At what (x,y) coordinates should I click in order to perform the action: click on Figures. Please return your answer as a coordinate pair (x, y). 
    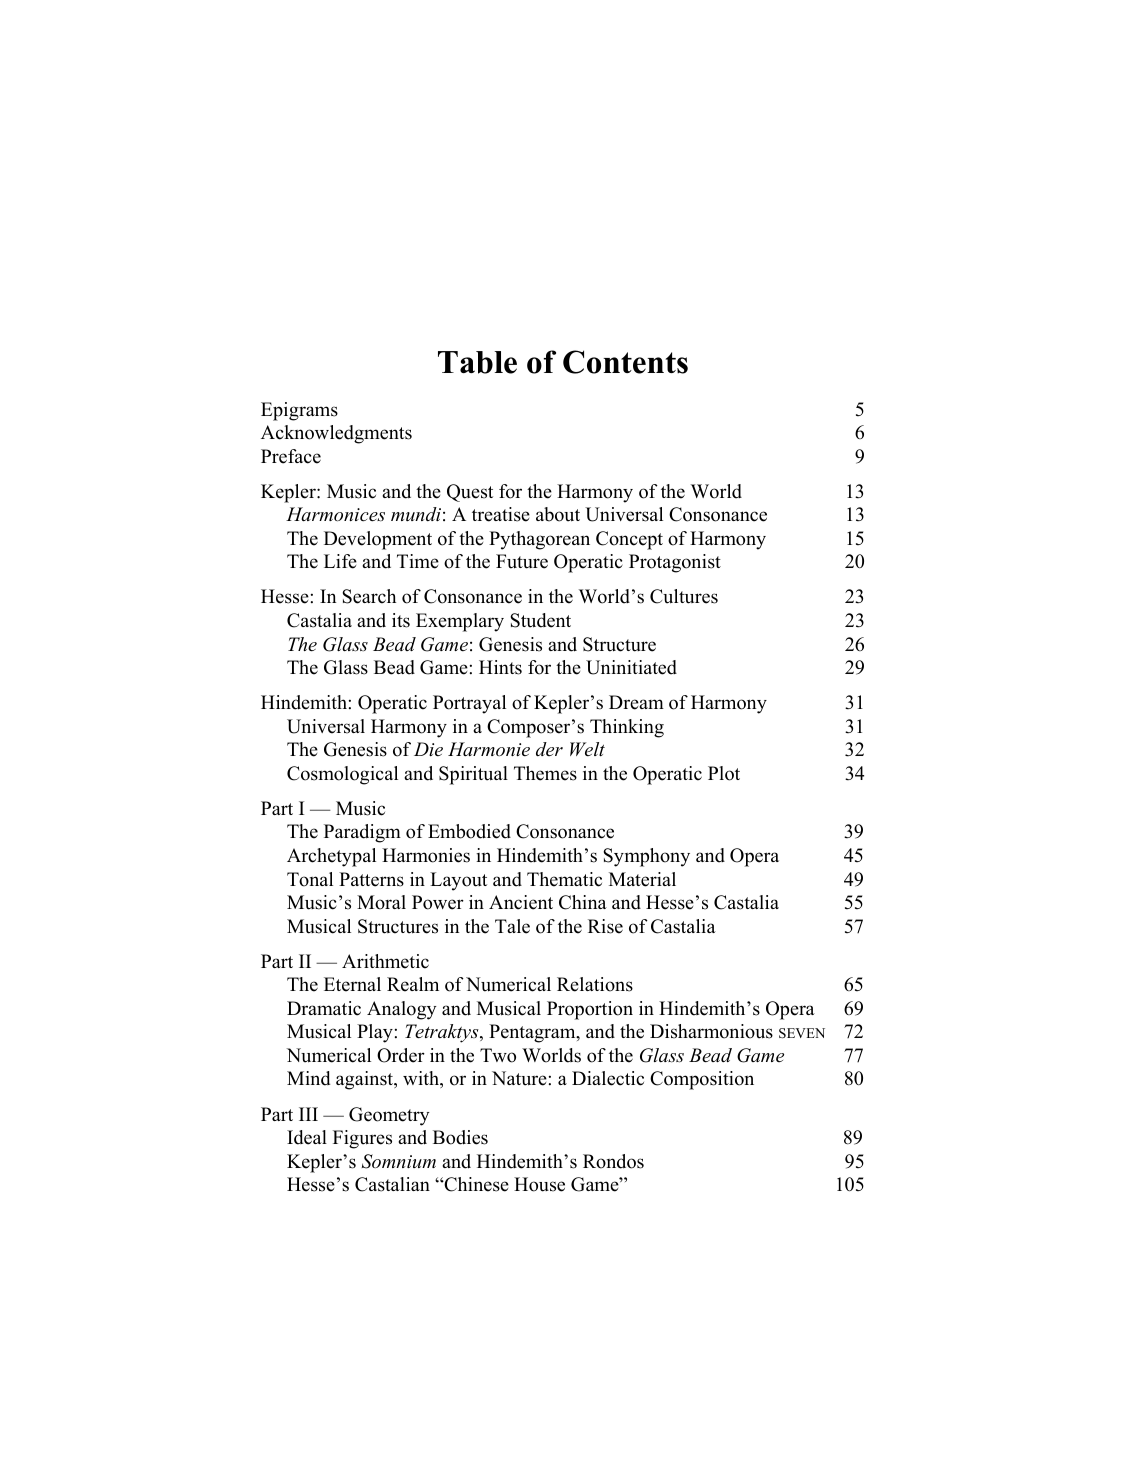
    Looking at the image, I should click on (362, 1139).
